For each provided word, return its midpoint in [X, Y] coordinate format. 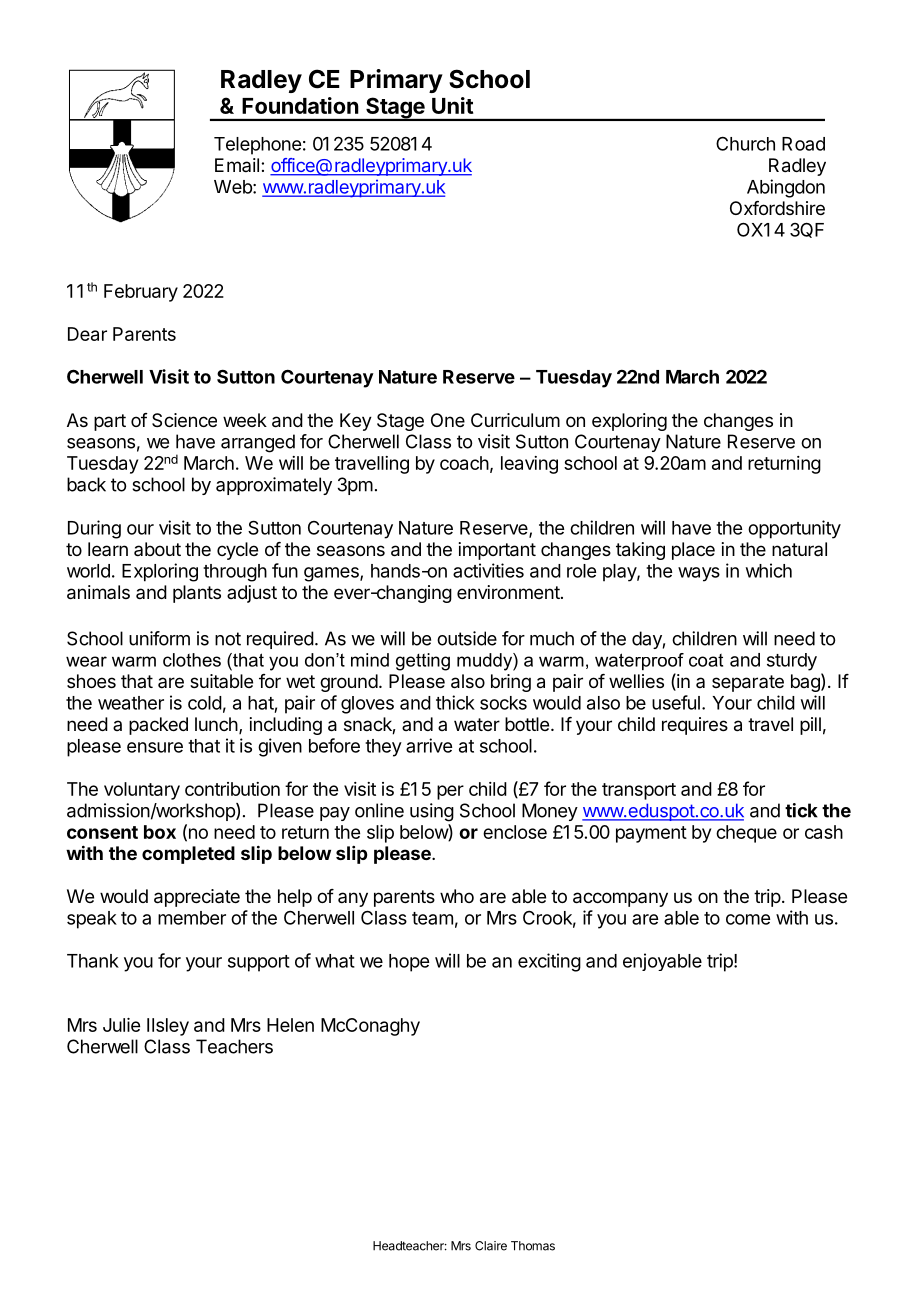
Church [745, 143]
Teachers [234, 1046]
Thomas [533, 1246]
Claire [491, 1246]
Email [237, 165]
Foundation [300, 105]
